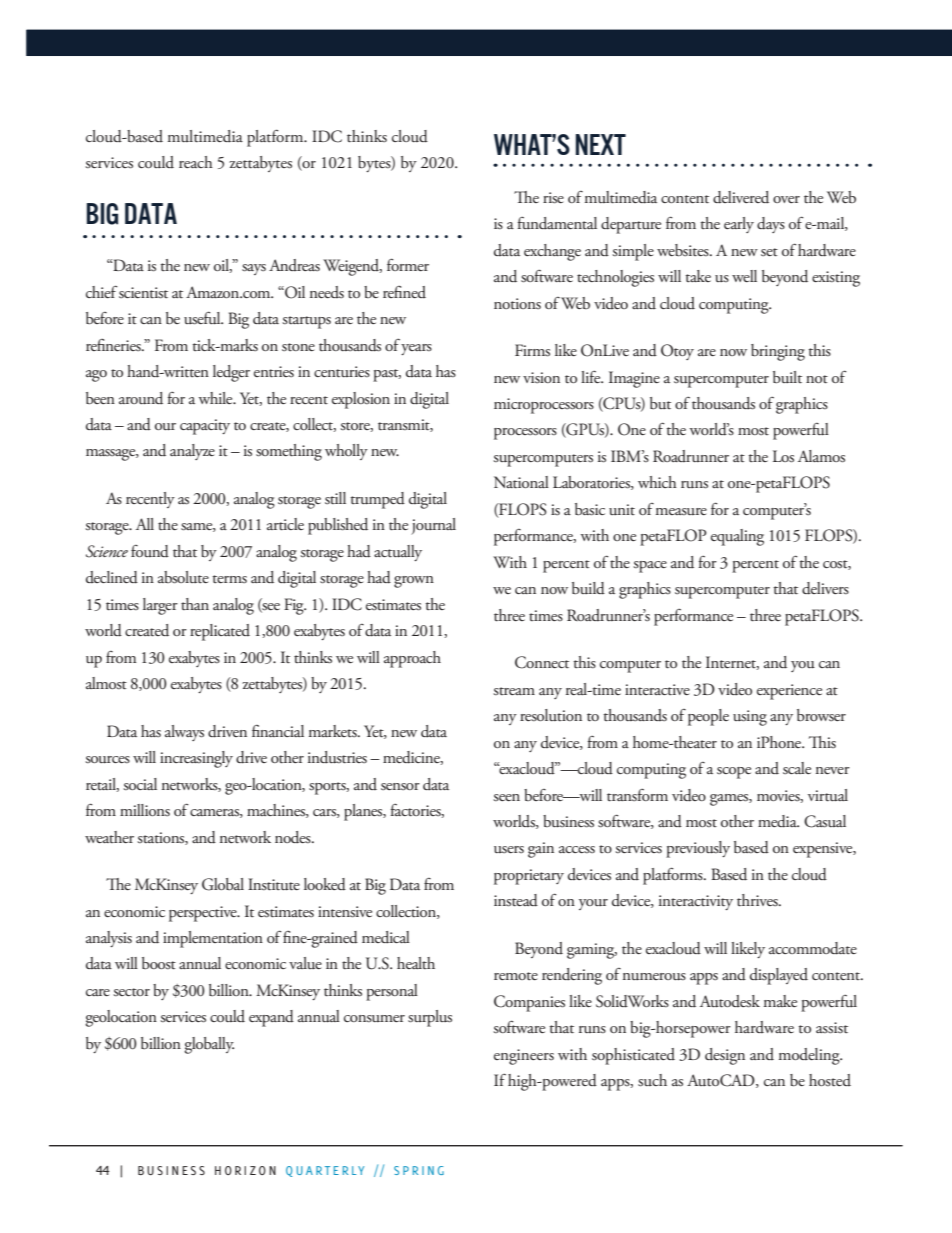 This screenshot has width=952, height=1233. Describe the element at coordinates (725, 1056) in the screenshot. I see `design` at that location.
